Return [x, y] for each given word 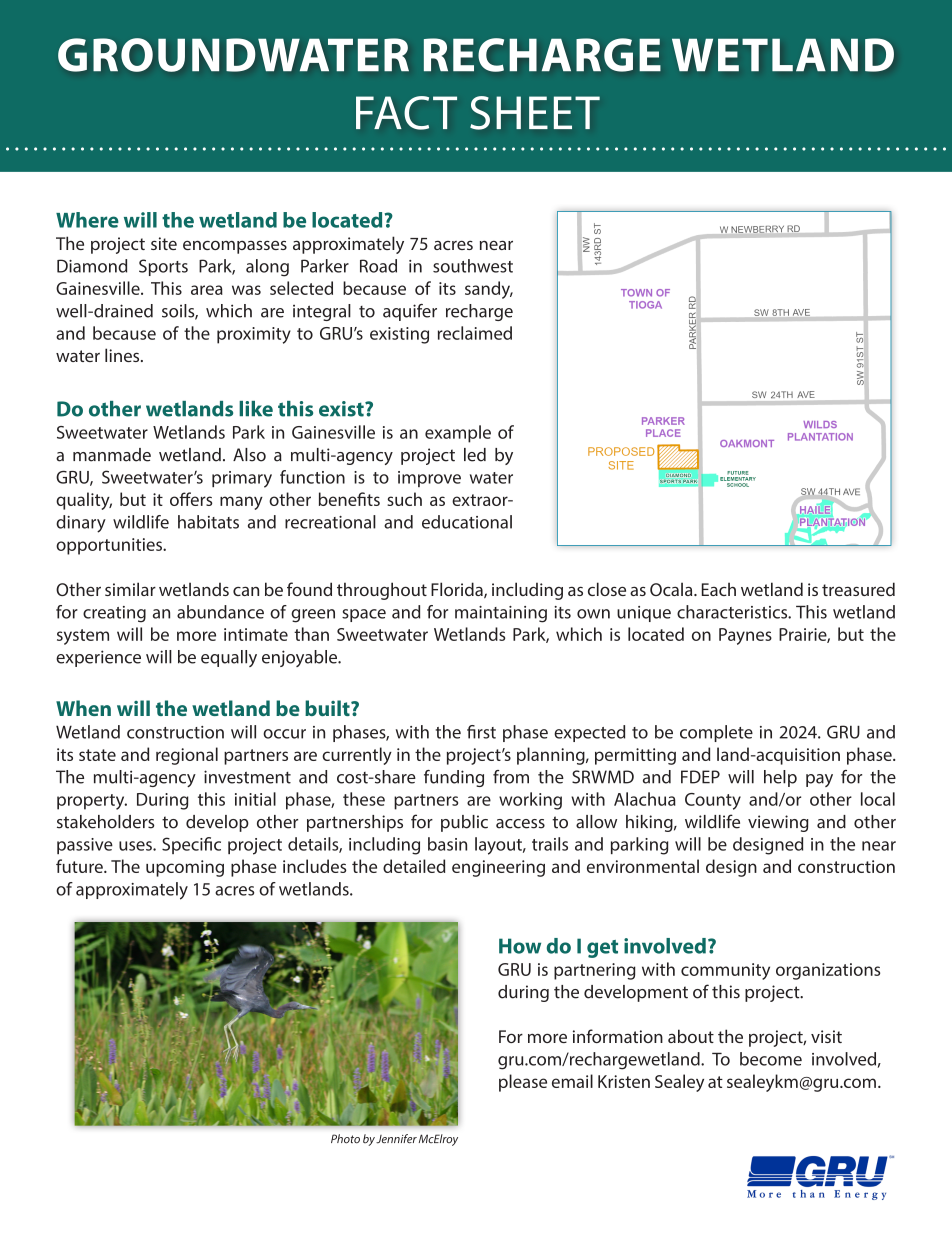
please [523, 1083]
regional [187, 756]
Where [87, 220]
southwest [473, 266]
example [458, 434]
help [780, 778]
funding [454, 778]
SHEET [535, 113]
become [771, 1059]
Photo [345, 1138]
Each [719, 589]
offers [191, 499]
